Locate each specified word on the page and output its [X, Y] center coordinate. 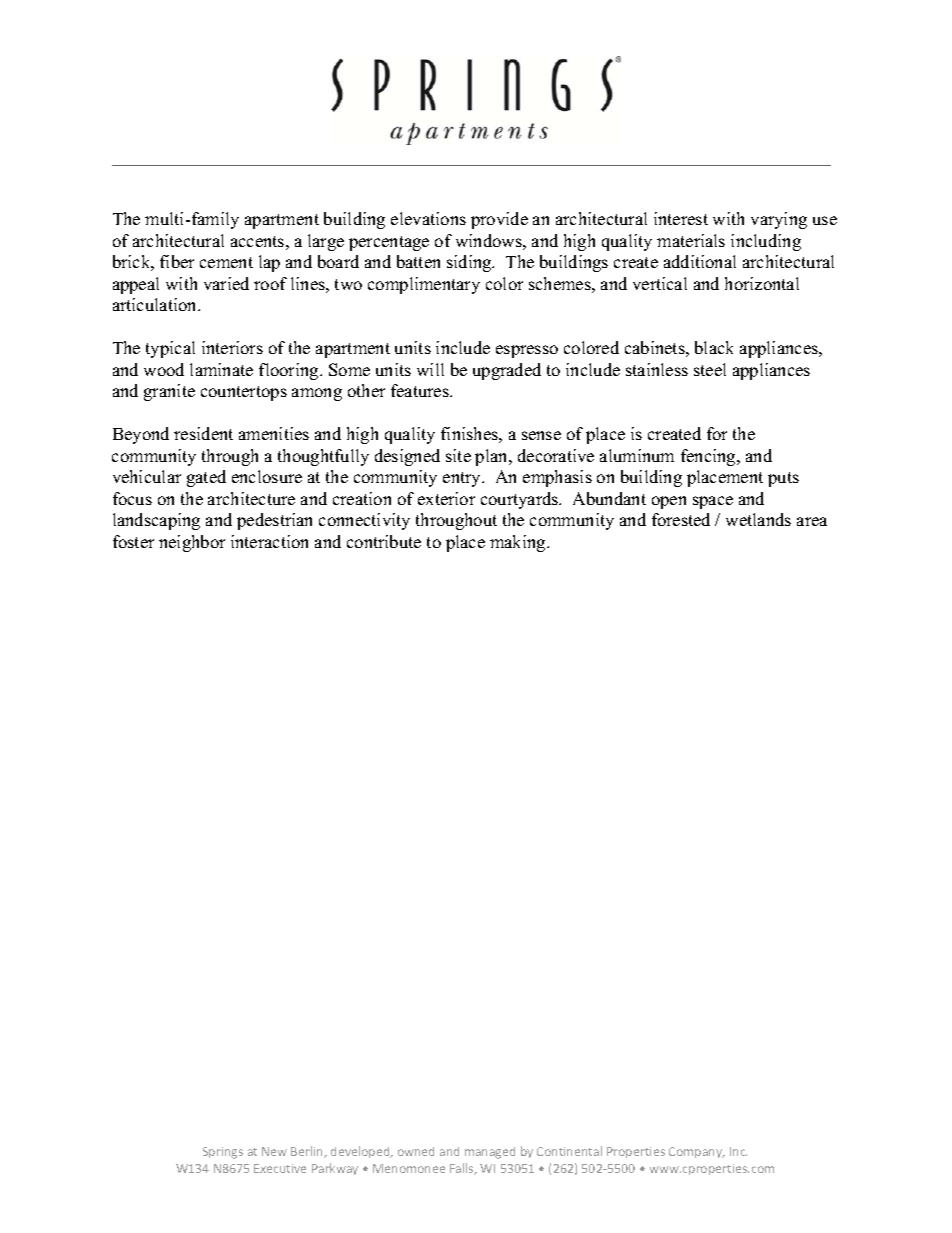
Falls [463, 1169]
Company [697, 1152]
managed [490, 1153]
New [274, 1151]
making [519, 543]
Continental [569, 1151]
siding [470, 263]
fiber [177, 261]
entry [463, 479]
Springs [223, 1153]
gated [206, 478]
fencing [709, 457]
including [766, 242]
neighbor [192, 543]
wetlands [758, 519]
